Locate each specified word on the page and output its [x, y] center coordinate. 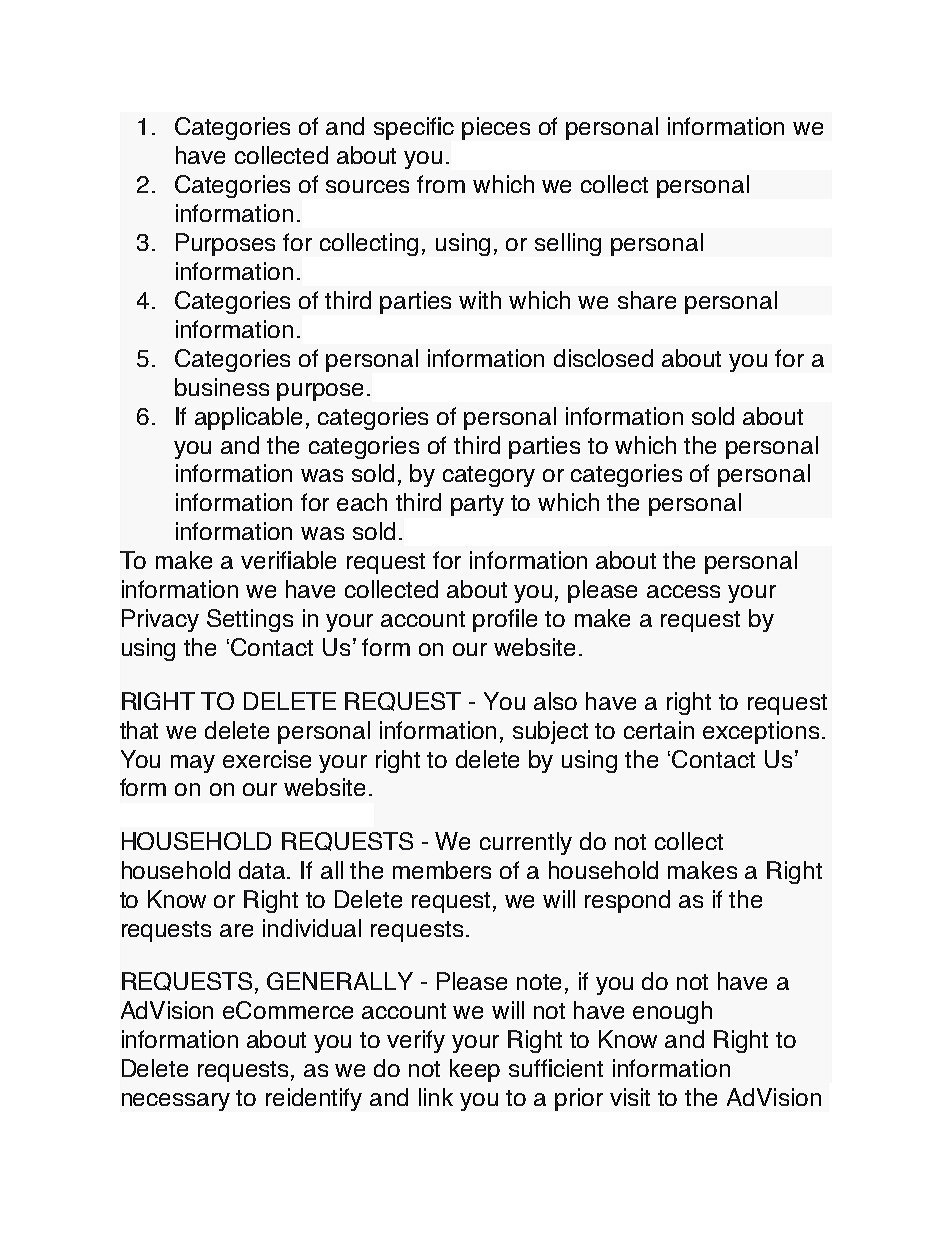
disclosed [603, 358]
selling [568, 244]
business [222, 387]
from [441, 184]
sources [367, 186]
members [442, 870]
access [683, 591]
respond [627, 901]
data [263, 870]
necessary [176, 1102]
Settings [250, 620]
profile [505, 620]
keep [475, 1070]
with [480, 300]
